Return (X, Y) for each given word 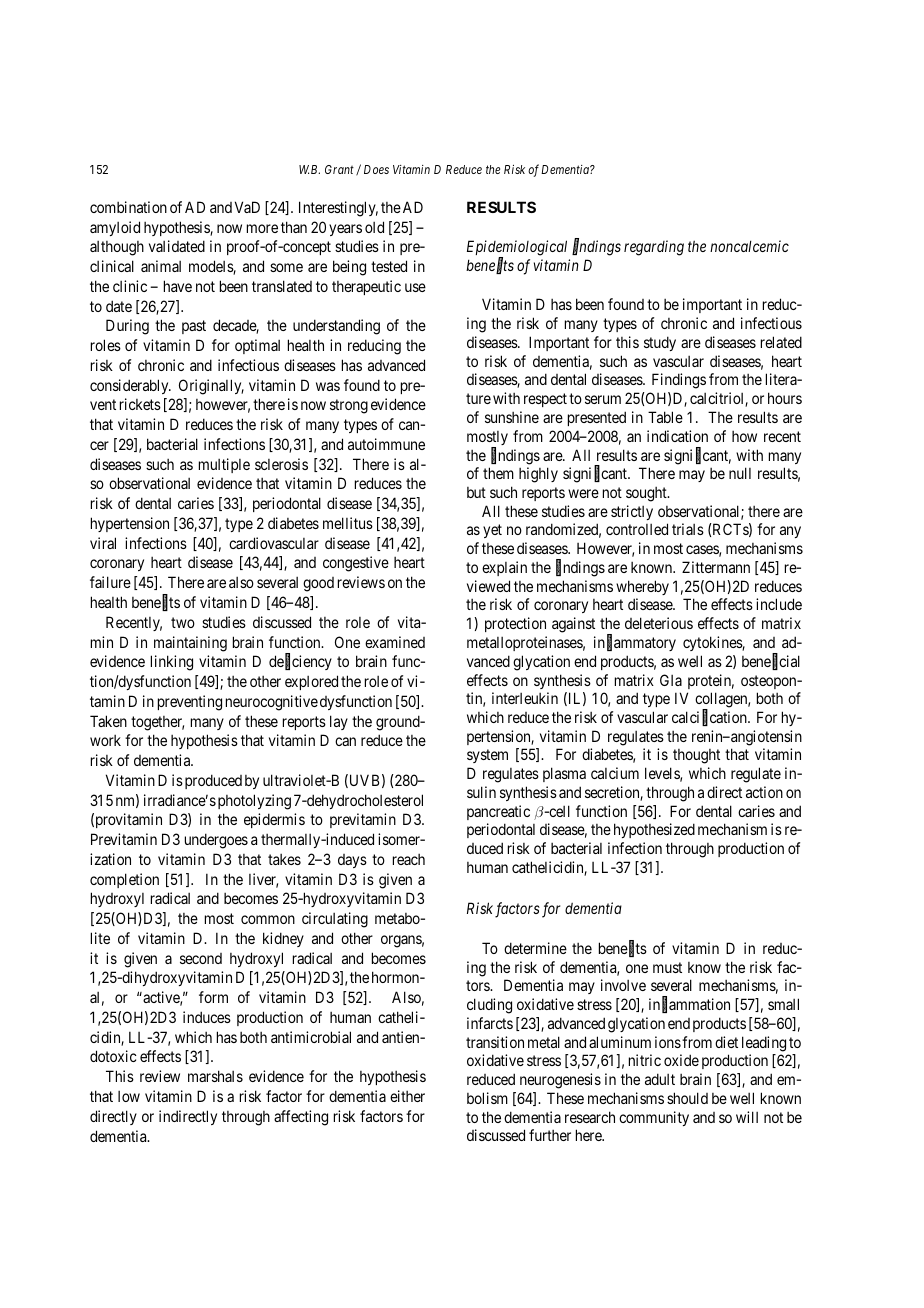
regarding (654, 248)
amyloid (115, 228)
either (407, 1096)
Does (376, 169)
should (687, 1098)
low (129, 1096)
